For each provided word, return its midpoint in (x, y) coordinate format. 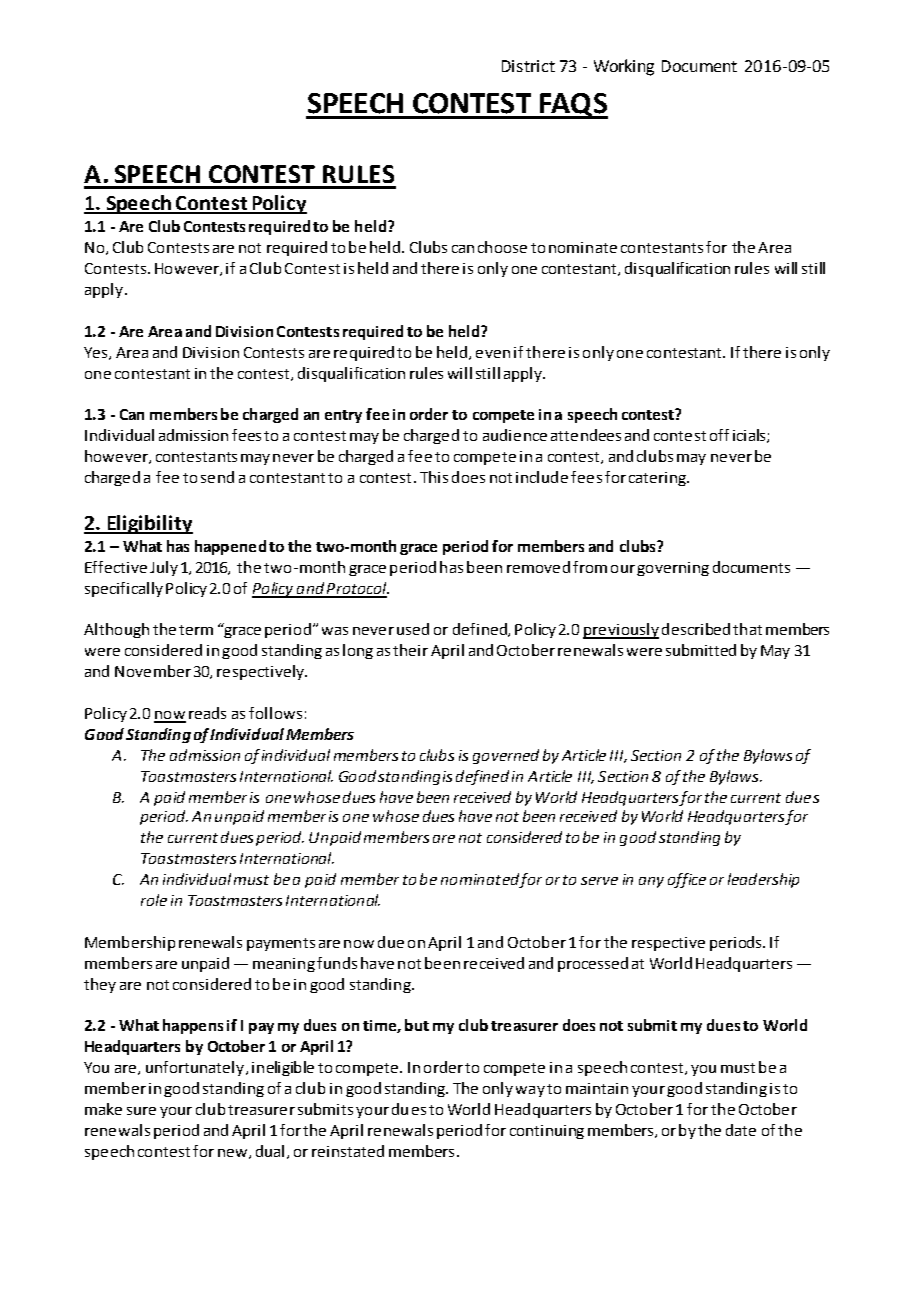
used (413, 629)
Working (624, 67)
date (741, 1130)
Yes (97, 353)
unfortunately (196, 1068)
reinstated (348, 1151)
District (528, 66)
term (196, 630)
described (696, 629)
